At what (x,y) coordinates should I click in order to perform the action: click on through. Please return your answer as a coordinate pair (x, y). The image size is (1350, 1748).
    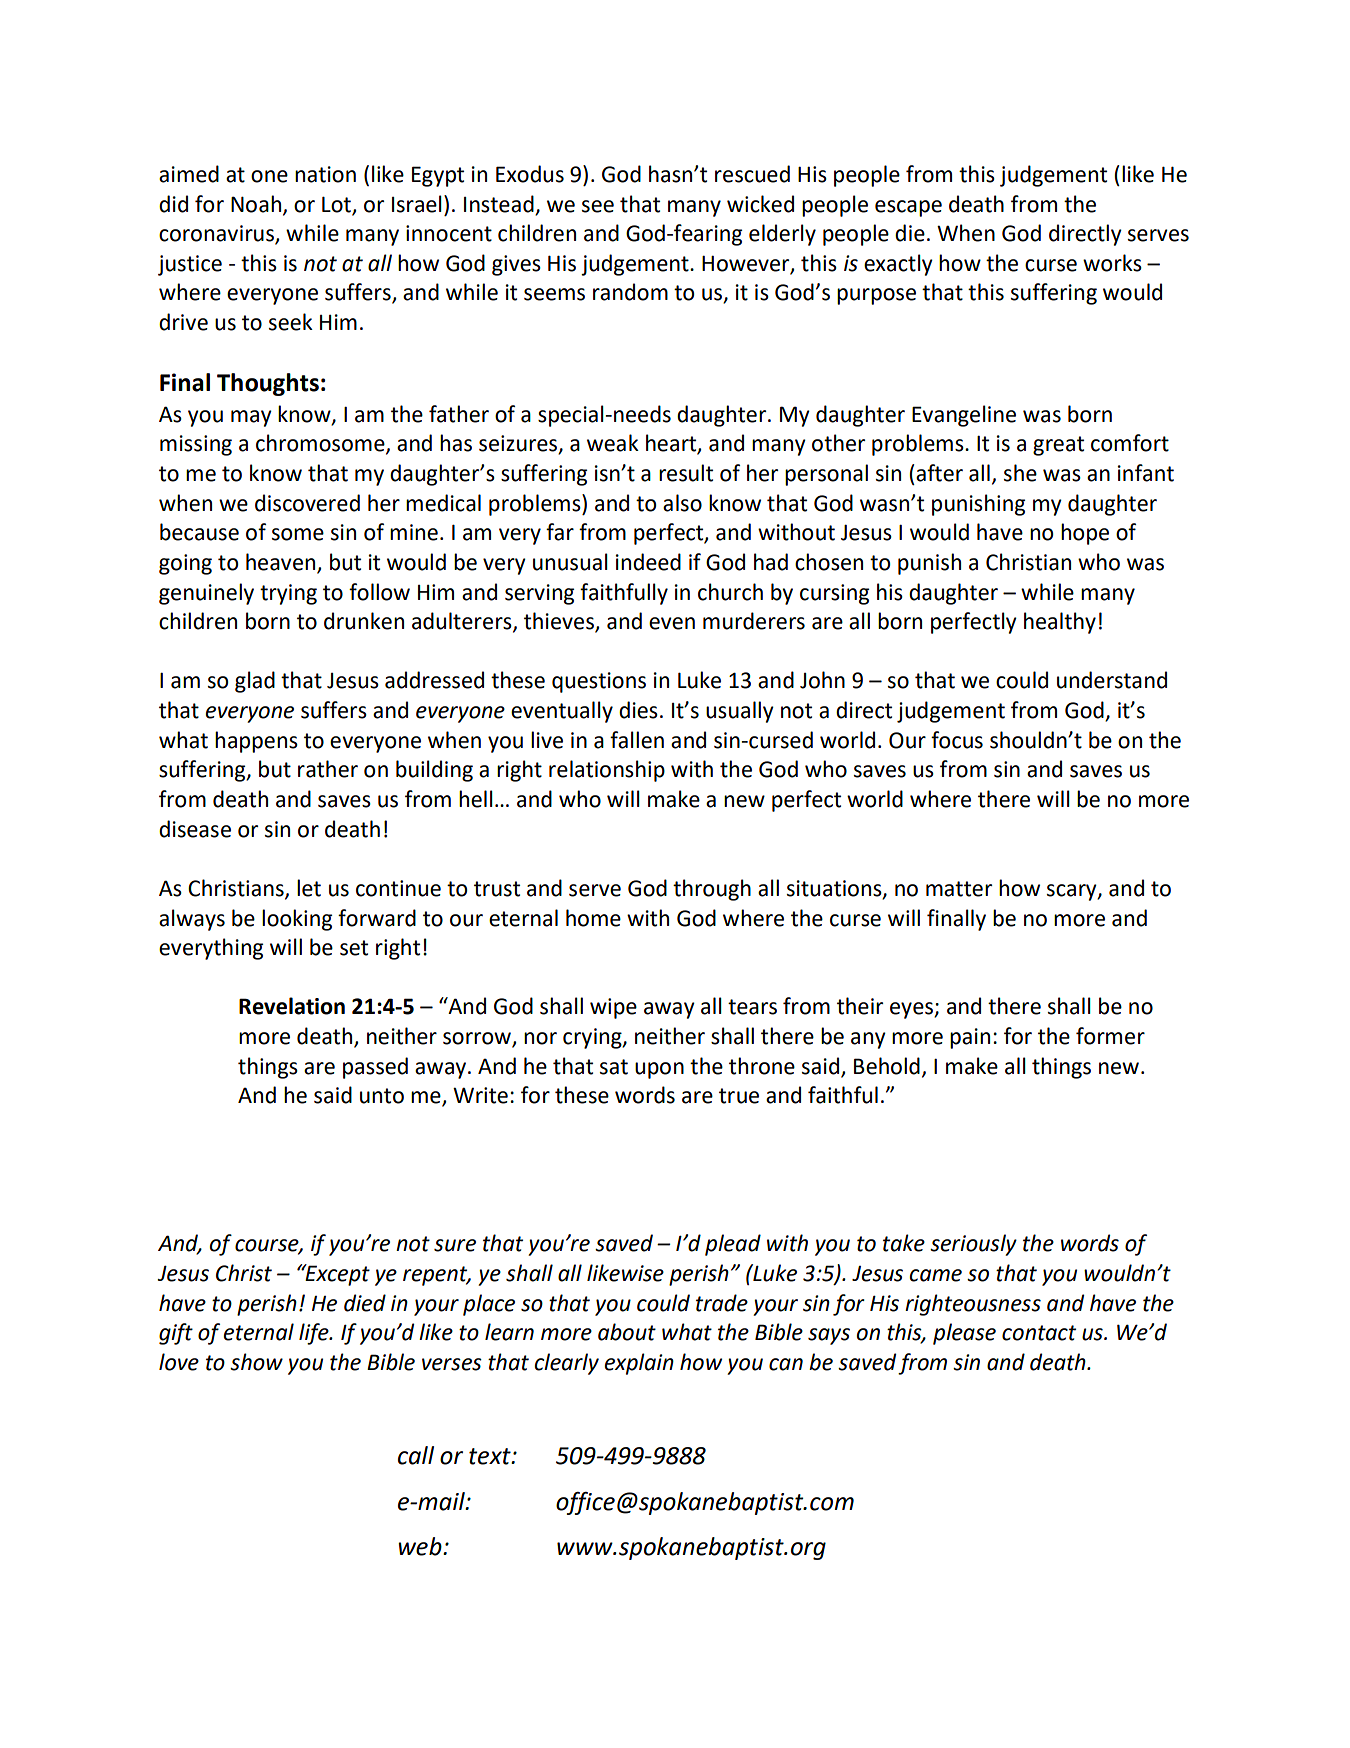
    Looking at the image, I should click on (712, 890).
